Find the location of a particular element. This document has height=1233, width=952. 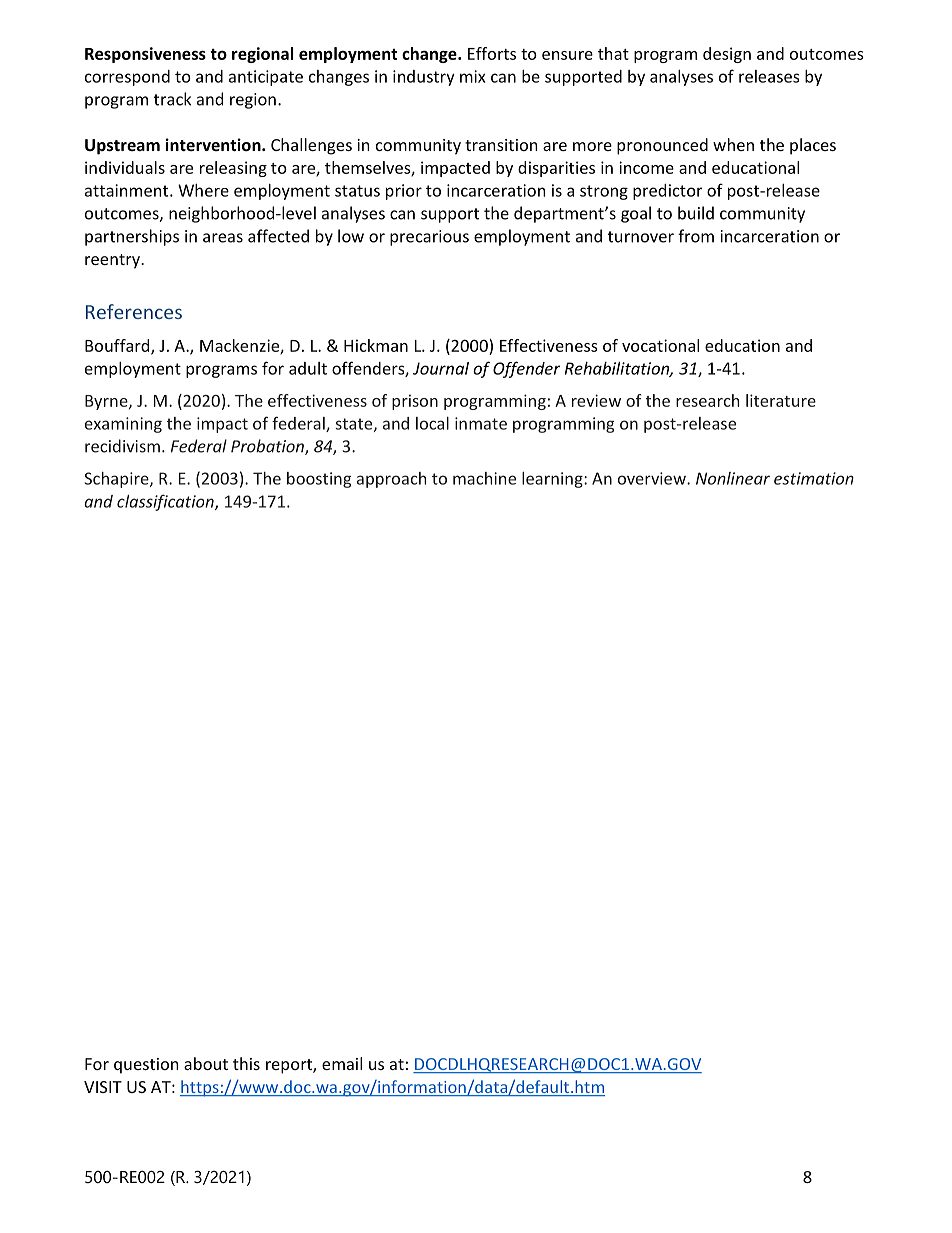

this is located at coordinates (246, 1063).
